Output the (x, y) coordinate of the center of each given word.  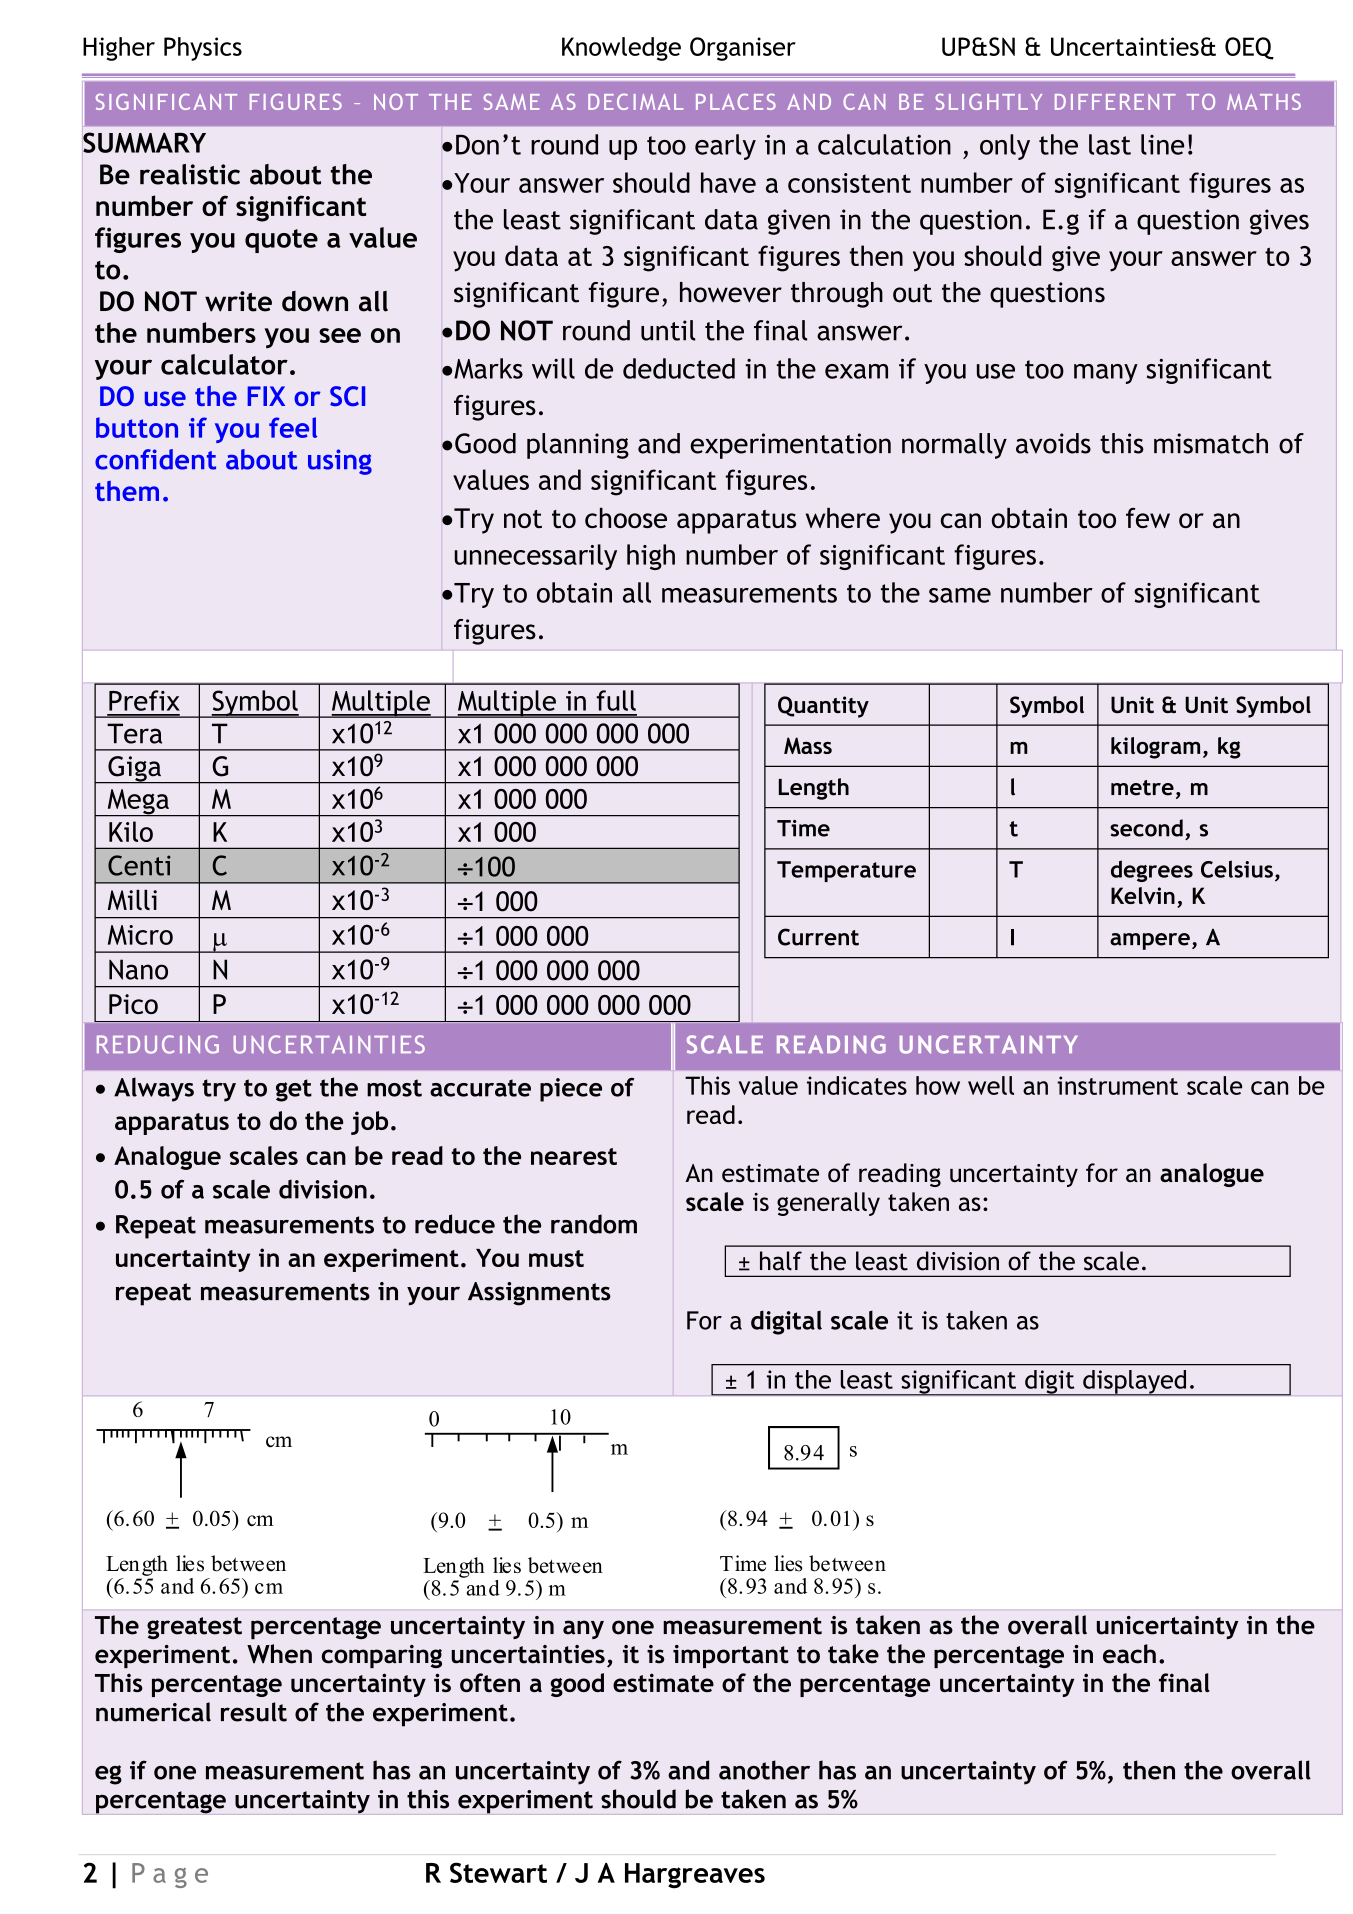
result (254, 1712)
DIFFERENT (1115, 102)
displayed (1135, 1383)
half (781, 1261)
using (340, 462)
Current (818, 937)
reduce (455, 1224)
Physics (203, 49)
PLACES (736, 102)
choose (626, 518)
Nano (138, 969)
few (1148, 518)
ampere (1150, 941)
